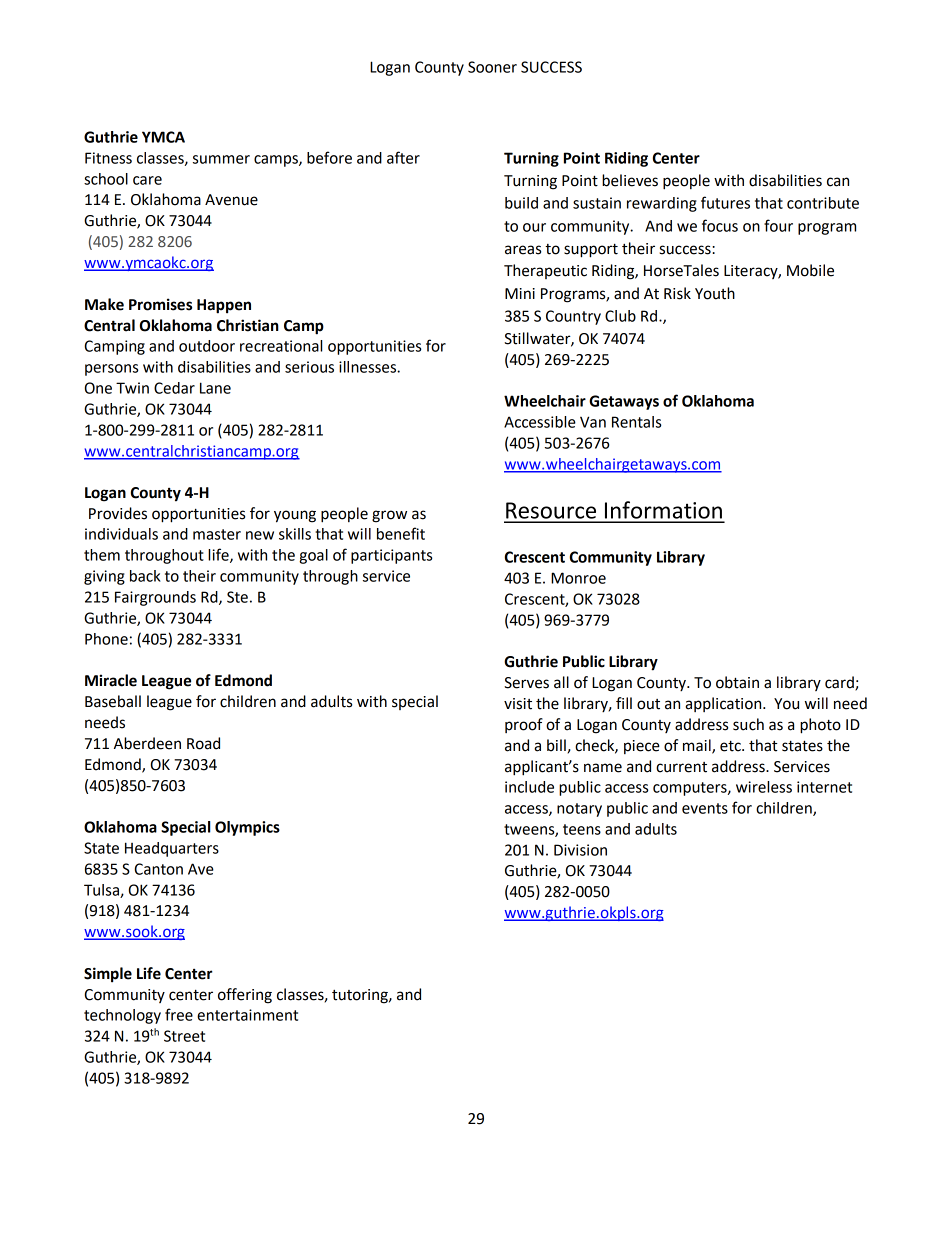 Image resolution: width=952 pixels, height=1233 pixels. I want to click on Lane, so click(215, 388).
